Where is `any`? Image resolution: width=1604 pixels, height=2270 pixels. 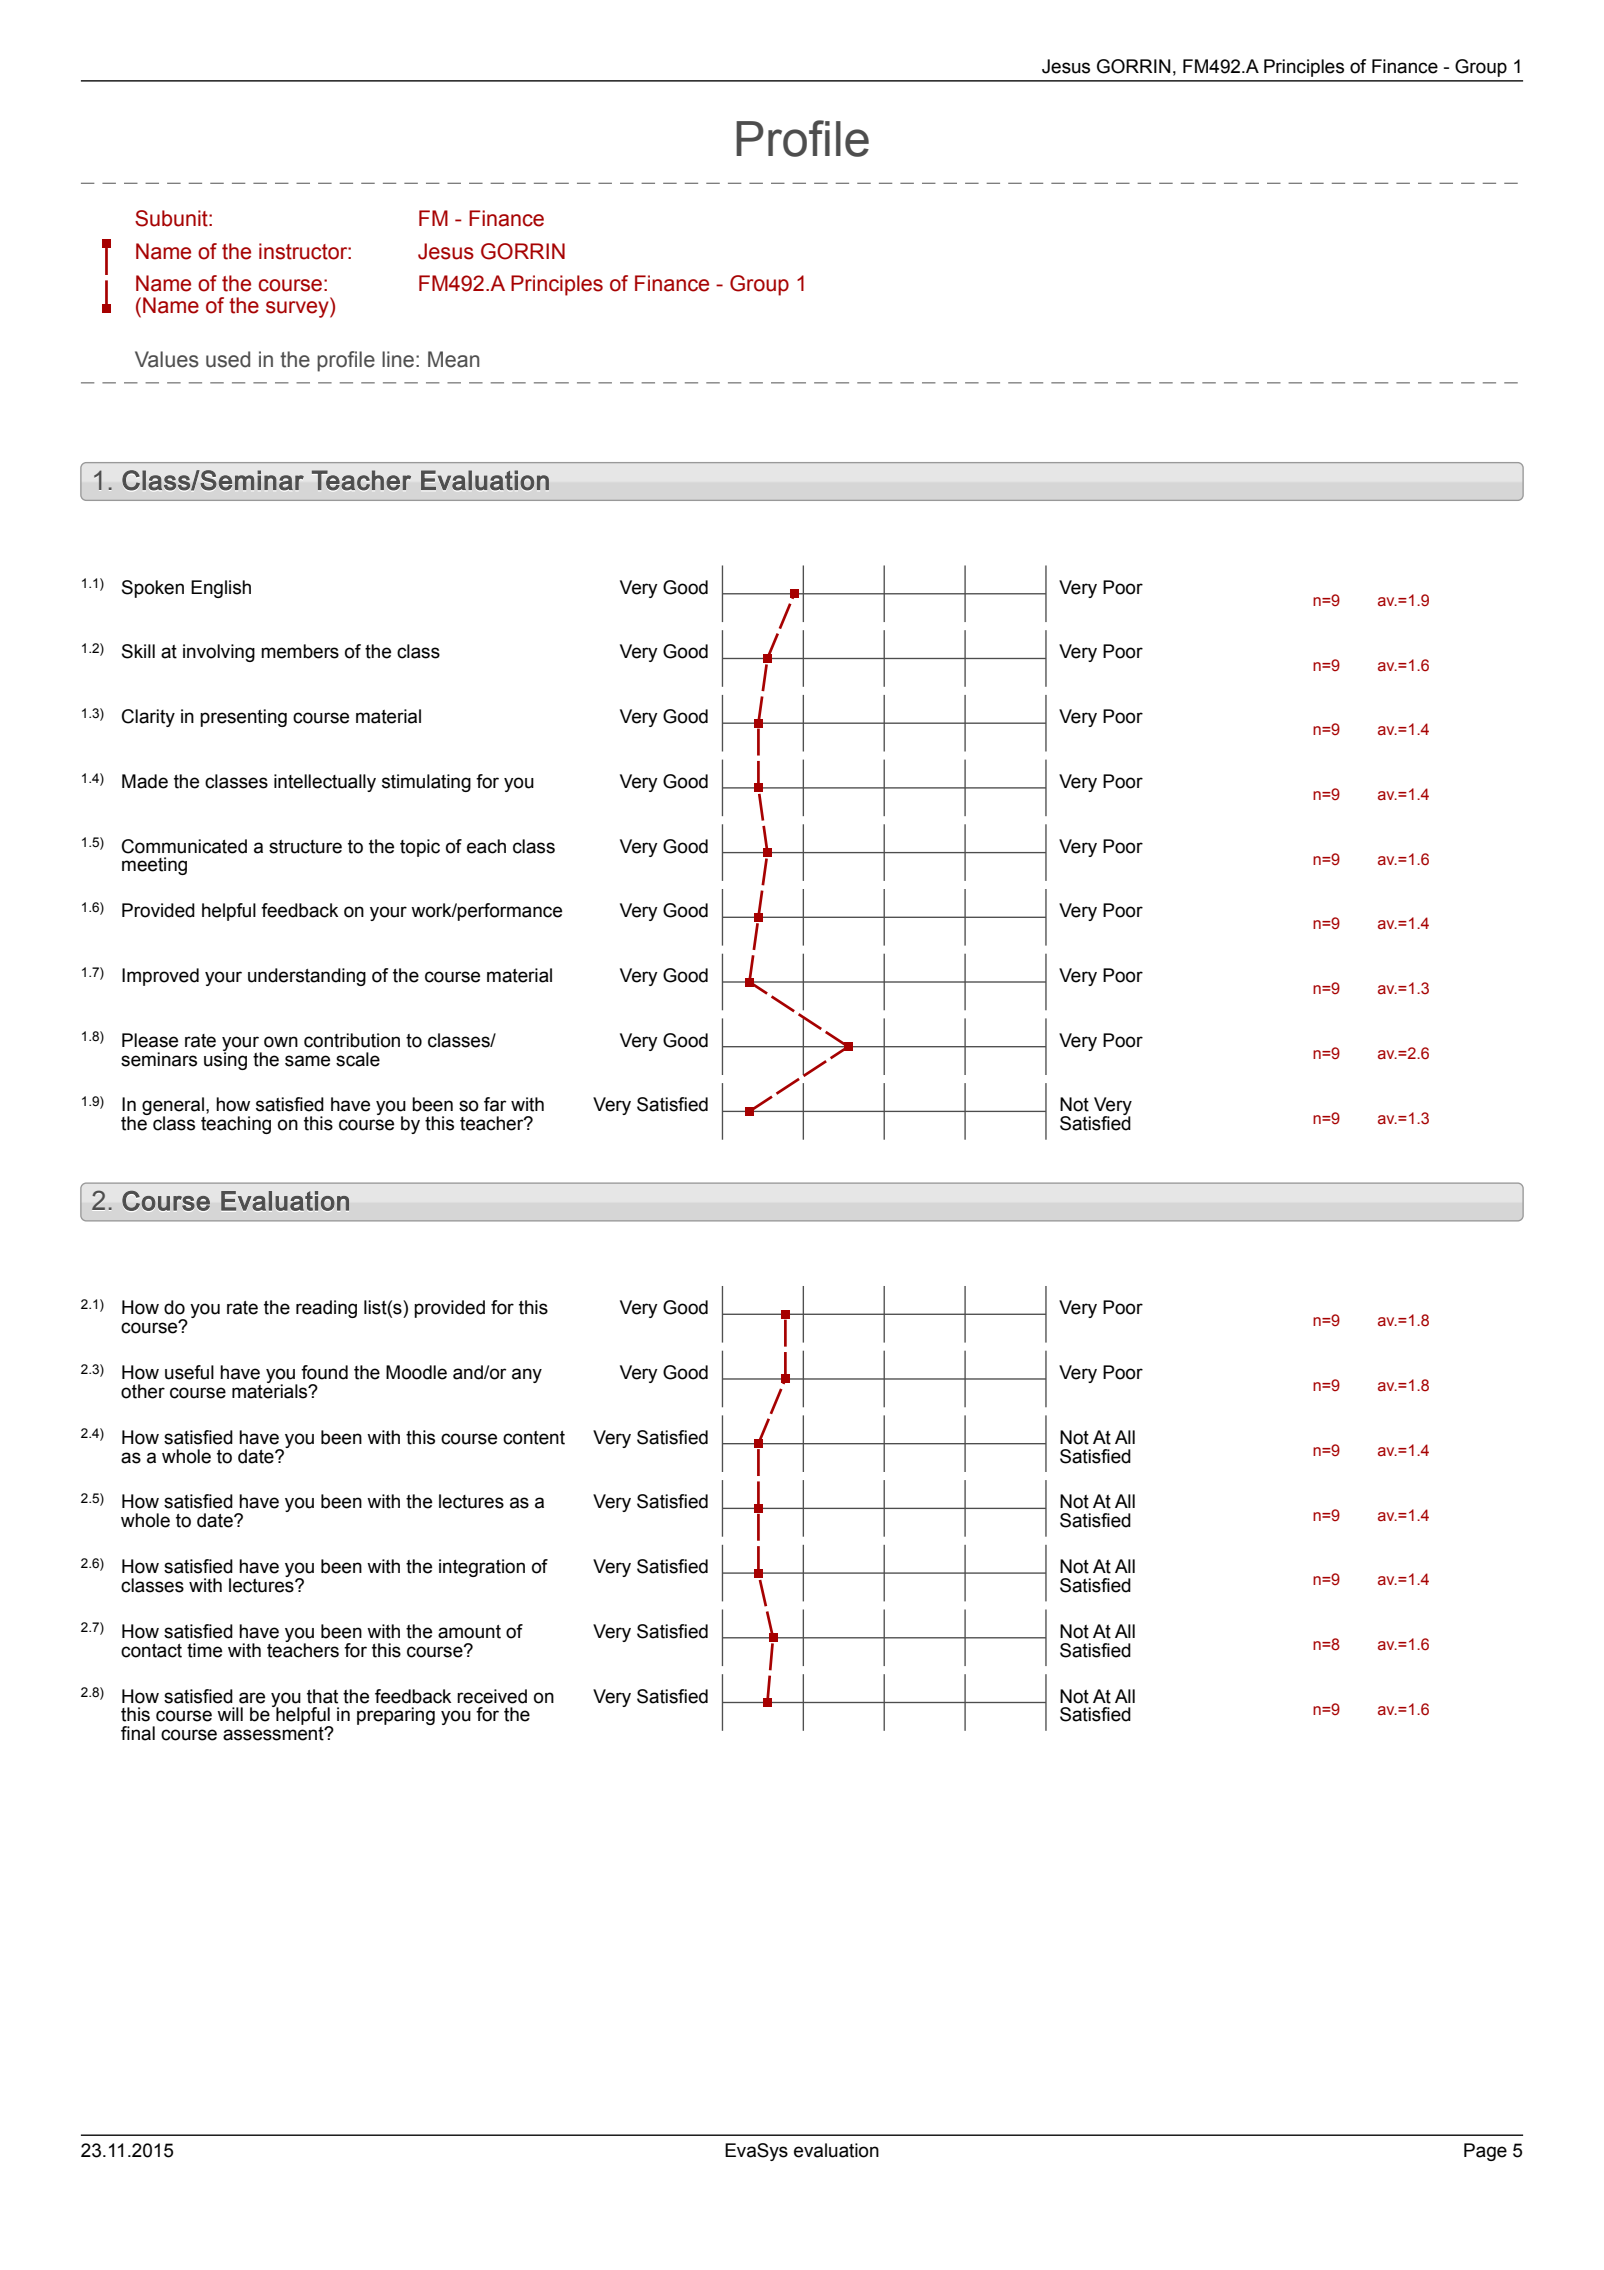
any is located at coordinates (527, 1375).
